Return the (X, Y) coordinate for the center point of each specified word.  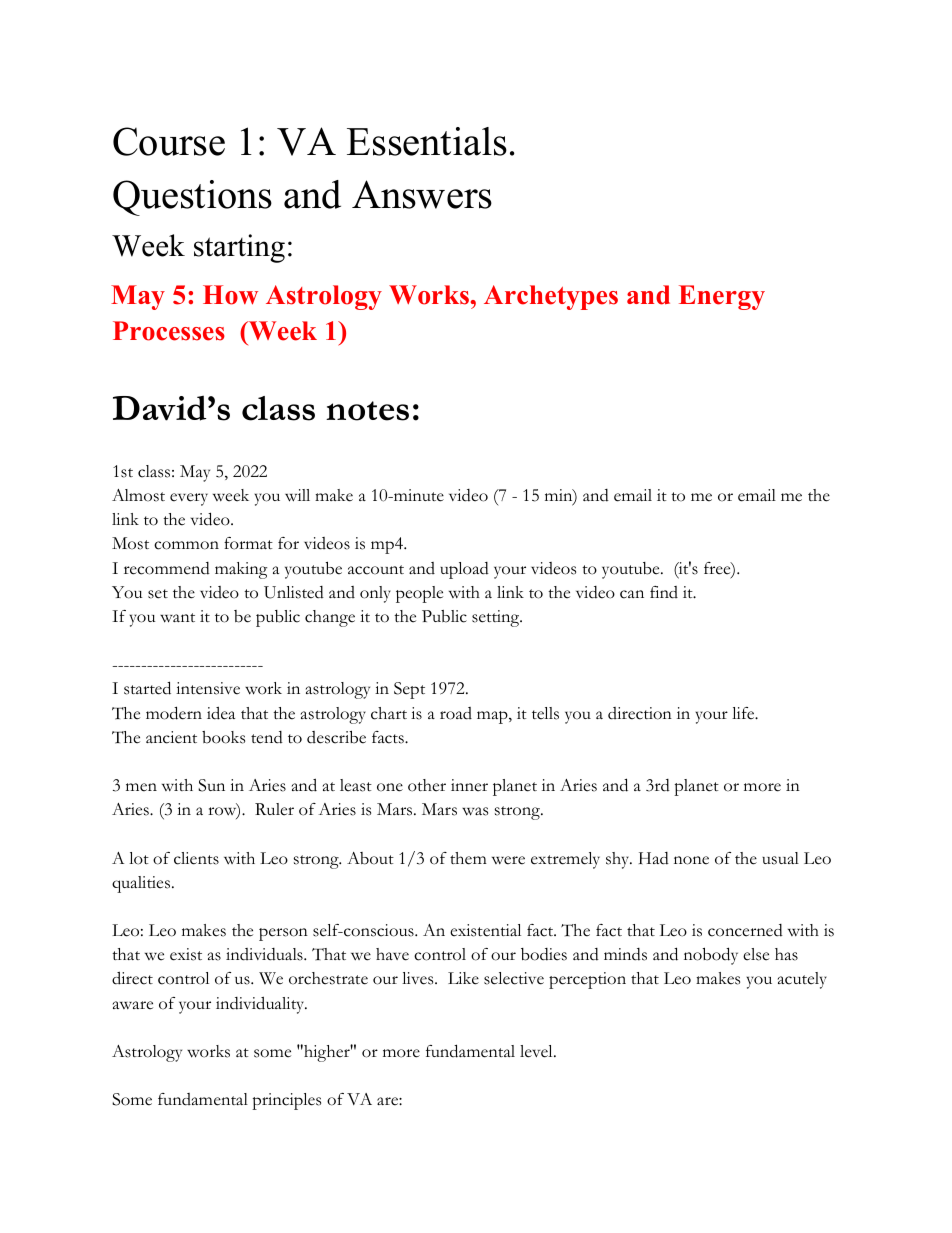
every (189, 499)
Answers (422, 194)
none (691, 860)
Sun (211, 785)
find (664, 592)
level (537, 1051)
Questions (192, 198)
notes (367, 411)
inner (469, 785)
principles (286, 1101)
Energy (722, 297)
